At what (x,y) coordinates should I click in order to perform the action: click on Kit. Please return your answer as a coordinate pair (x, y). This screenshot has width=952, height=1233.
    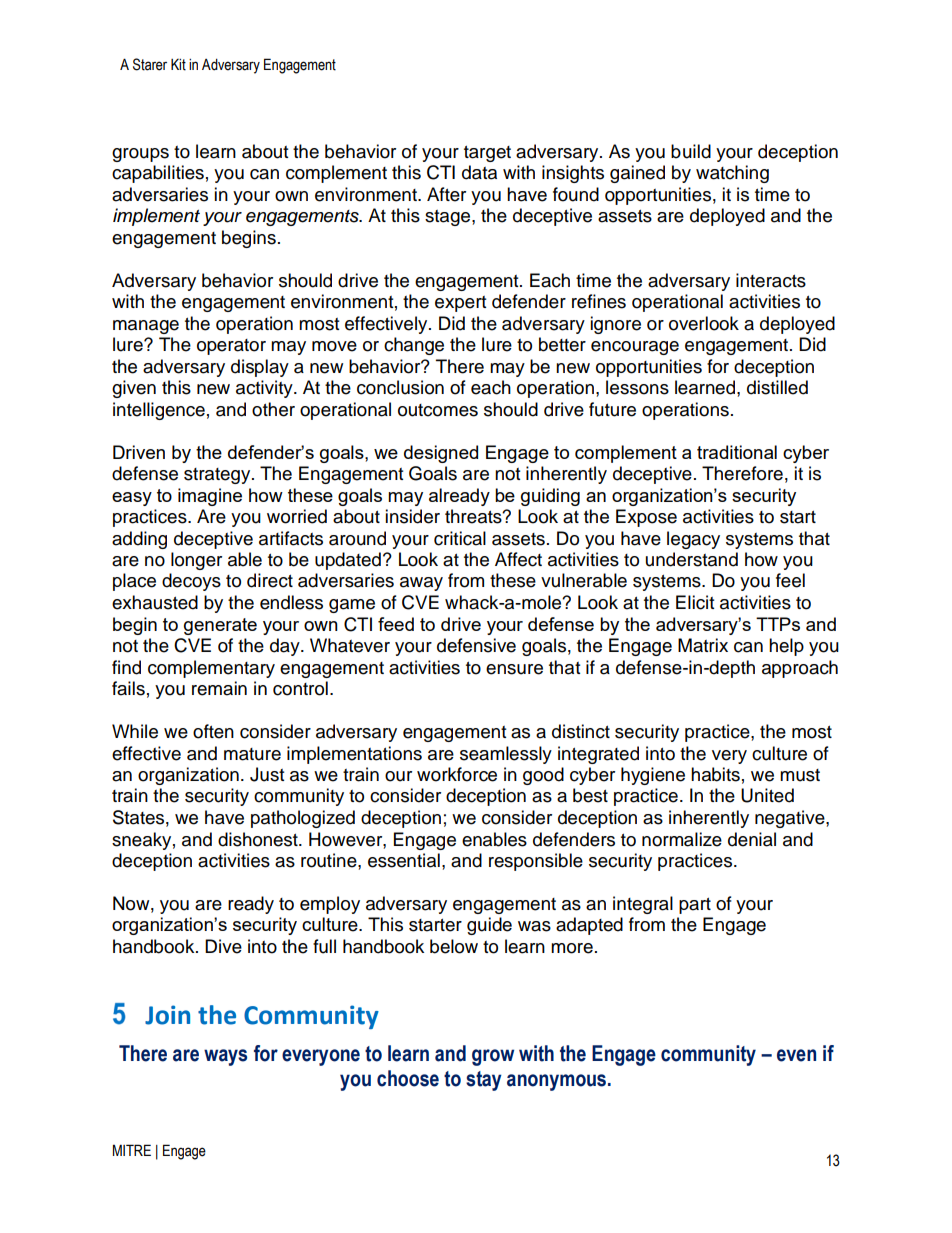
    Looking at the image, I should click on (178, 65).
